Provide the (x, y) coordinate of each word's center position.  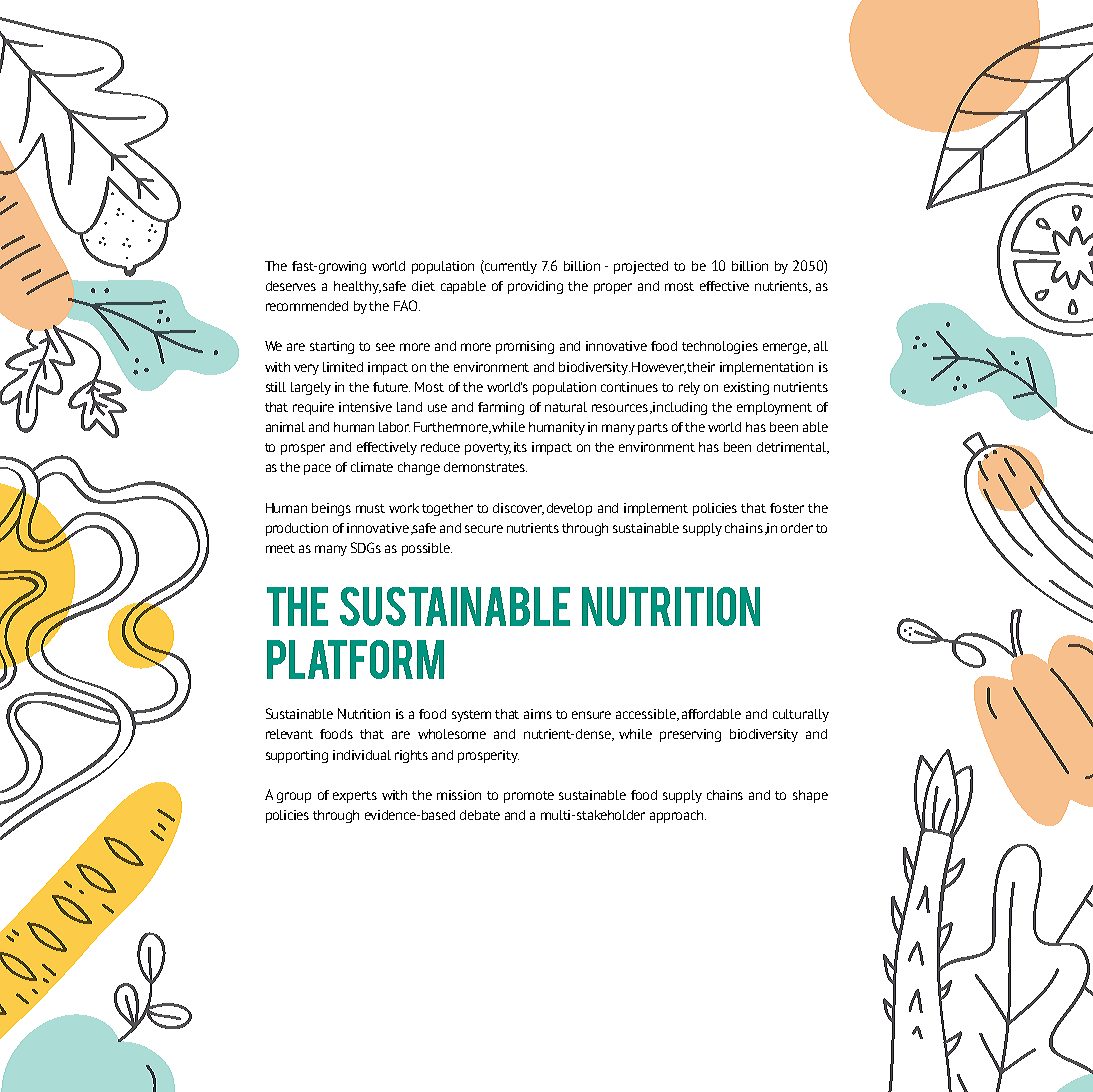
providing (535, 287)
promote (529, 797)
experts (355, 797)
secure (484, 529)
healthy (357, 287)
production (297, 529)
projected (641, 267)
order (797, 528)
